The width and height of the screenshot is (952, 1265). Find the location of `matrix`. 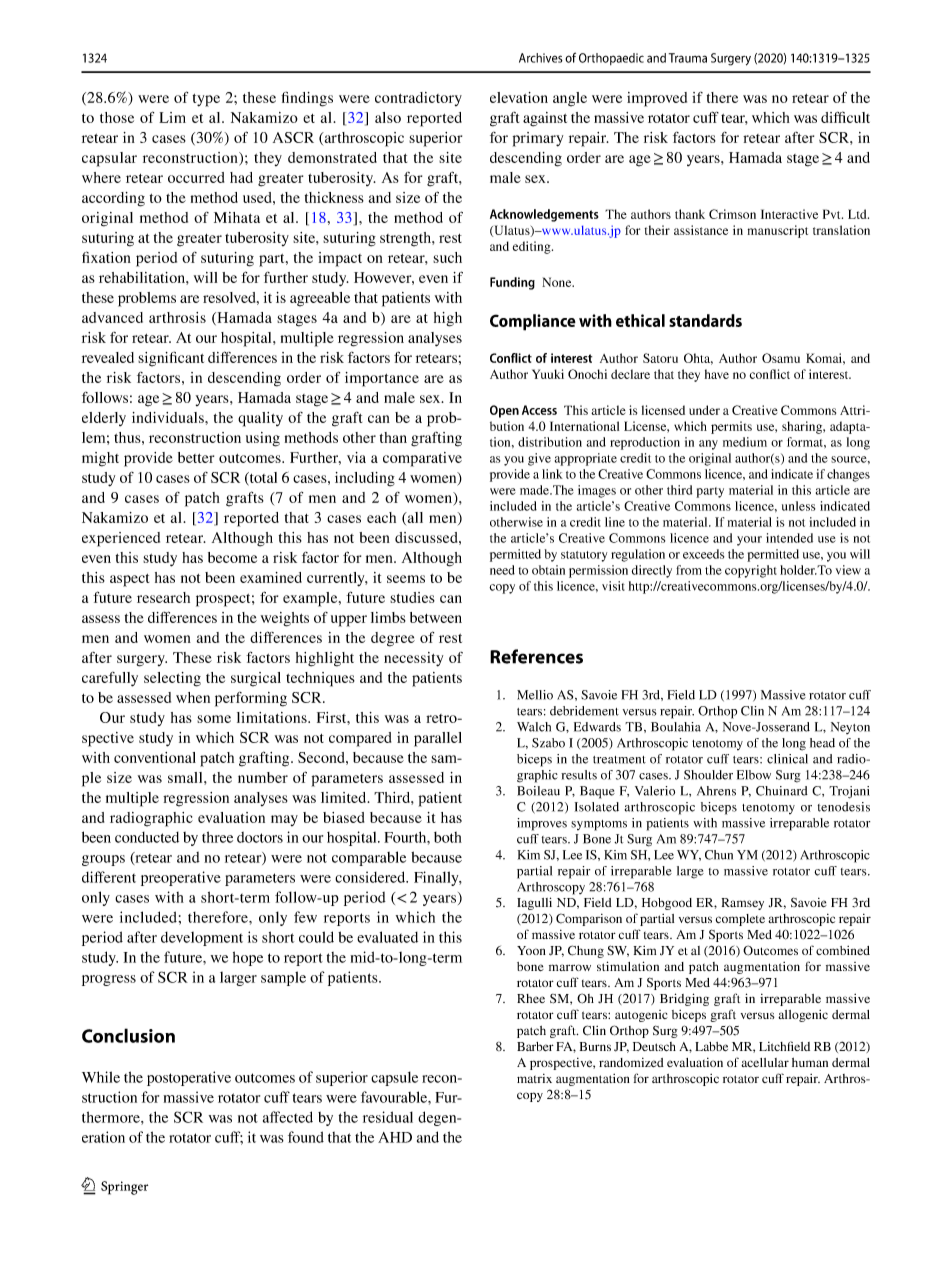

matrix is located at coordinates (534, 1078).
